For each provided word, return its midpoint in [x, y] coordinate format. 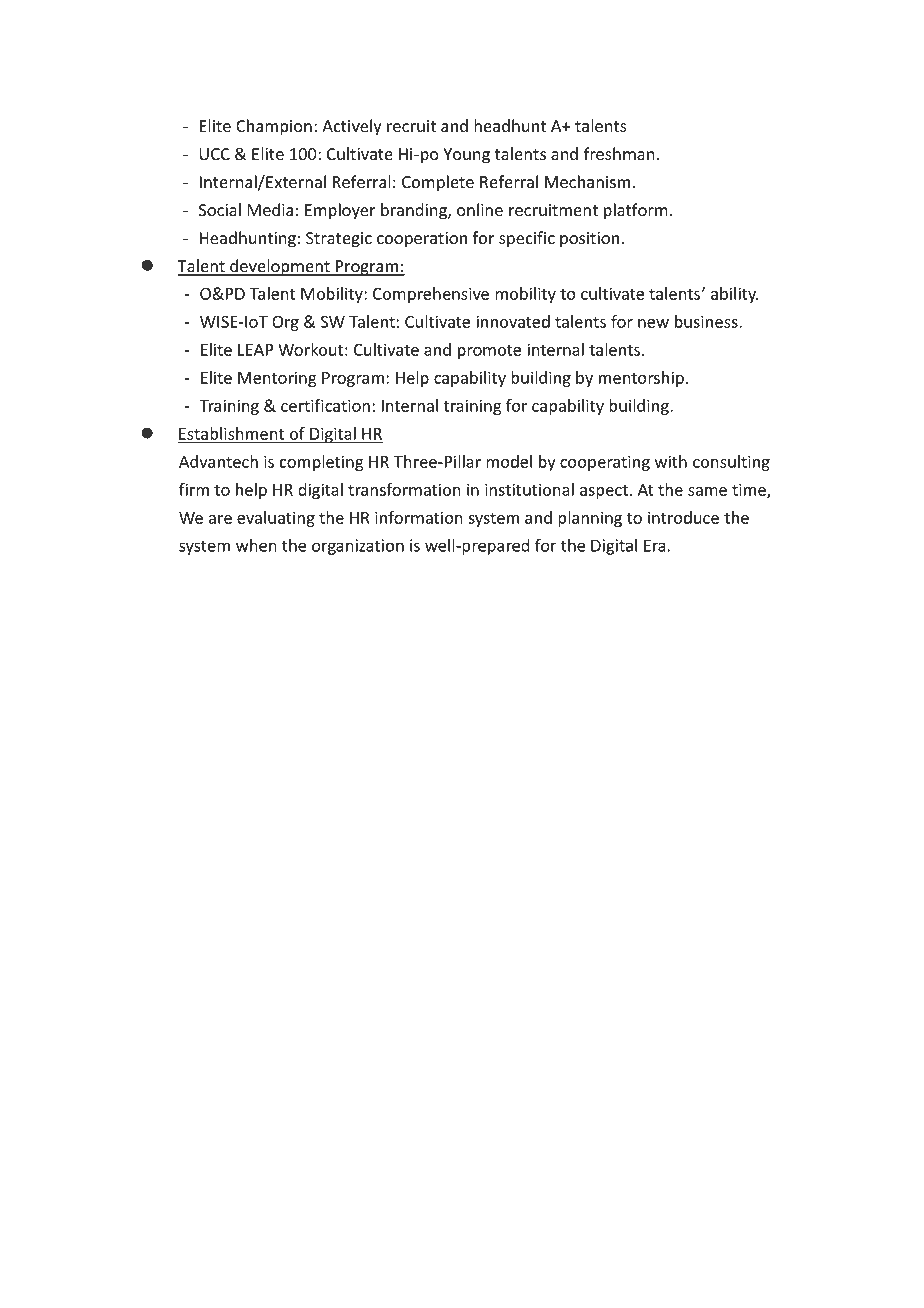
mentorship [641, 379]
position [589, 240]
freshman [619, 154]
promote [489, 352]
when [256, 545]
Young [466, 156]
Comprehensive [431, 295]
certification [325, 405]
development [280, 267]
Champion [274, 127]
